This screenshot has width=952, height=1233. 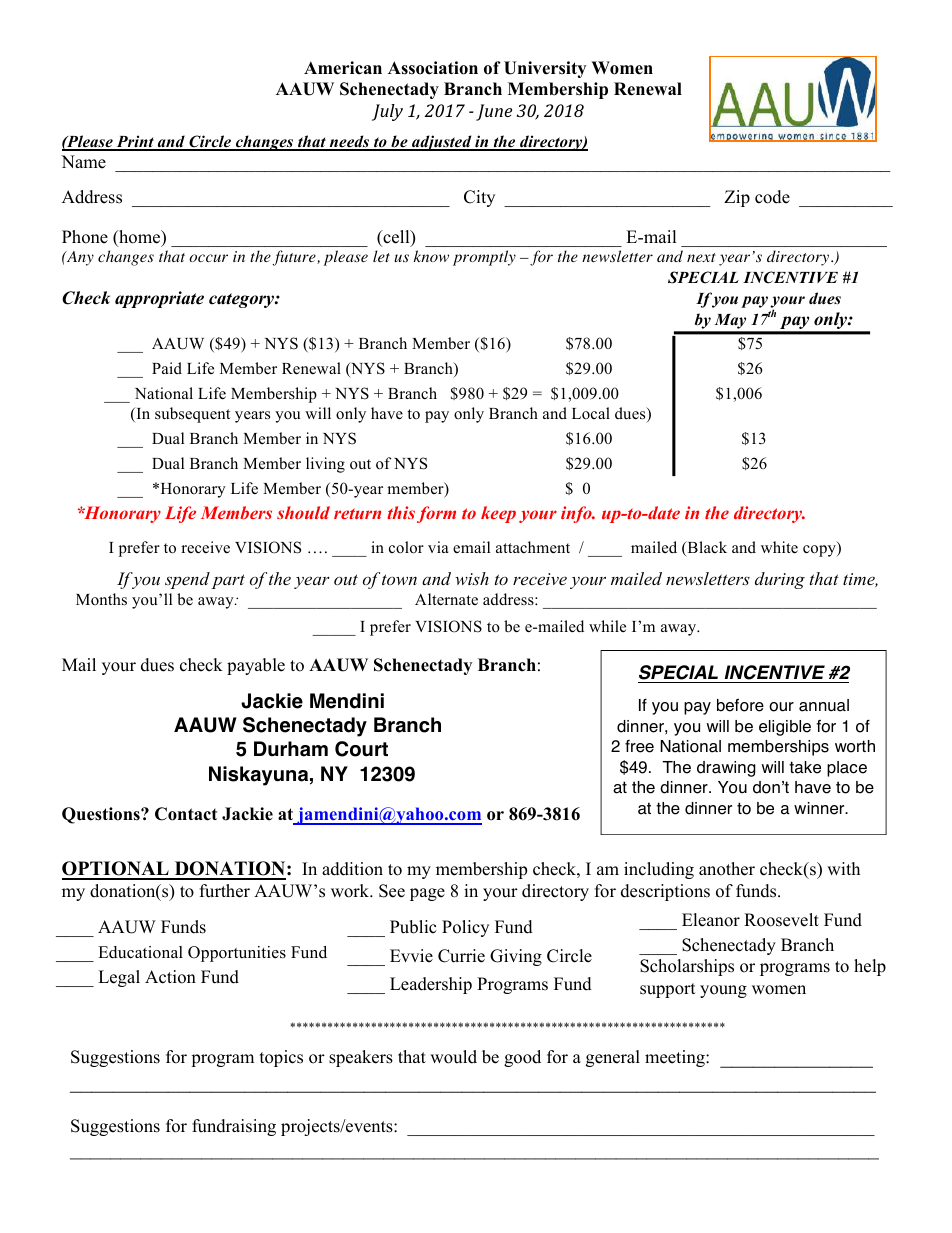 What do you see at coordinates (170, 977) in the screenshot?
I see `Action` at bounding box center [170, 977].
